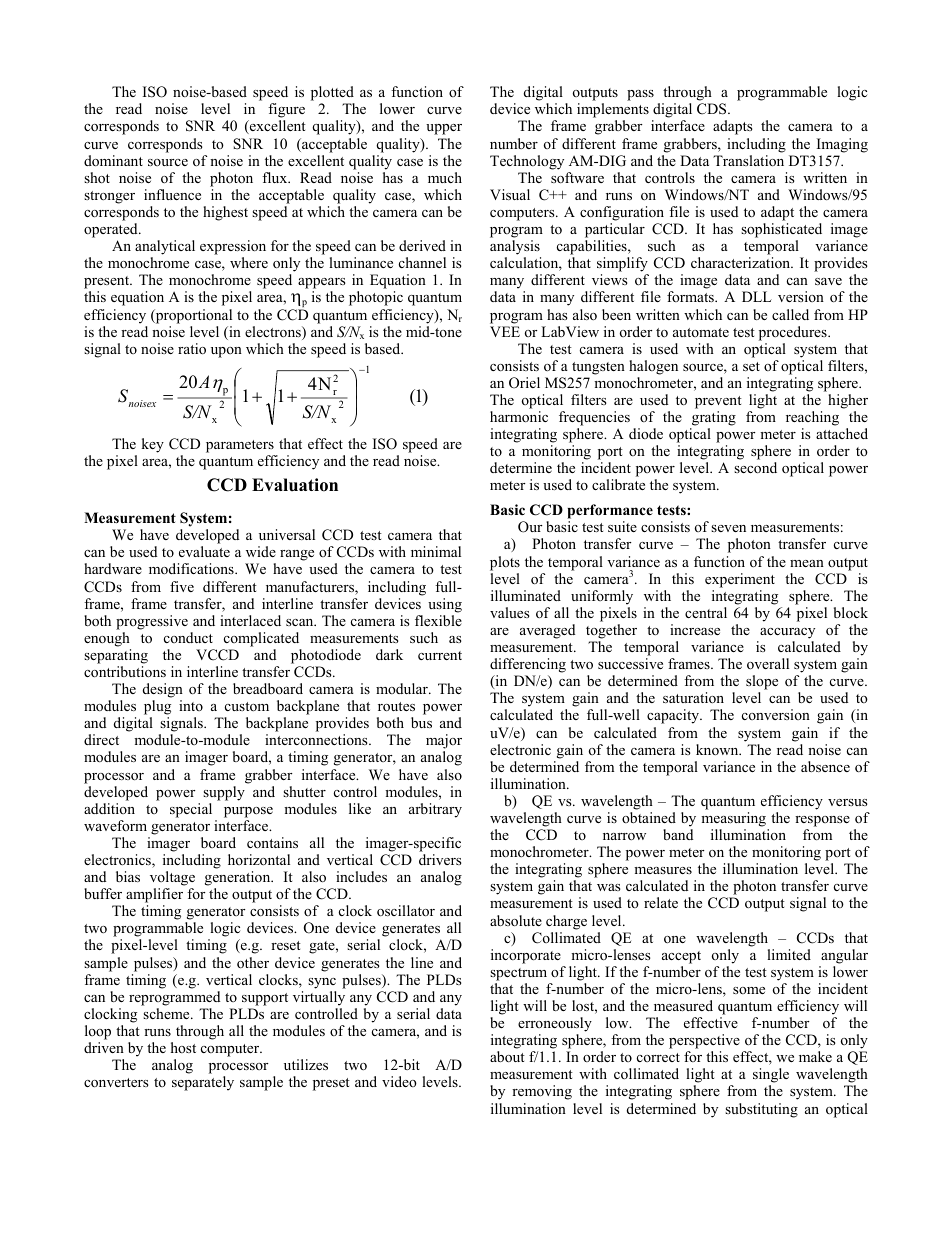  Describe the element at coordinates (444, 129) in the document. I see `upper` at that location.
